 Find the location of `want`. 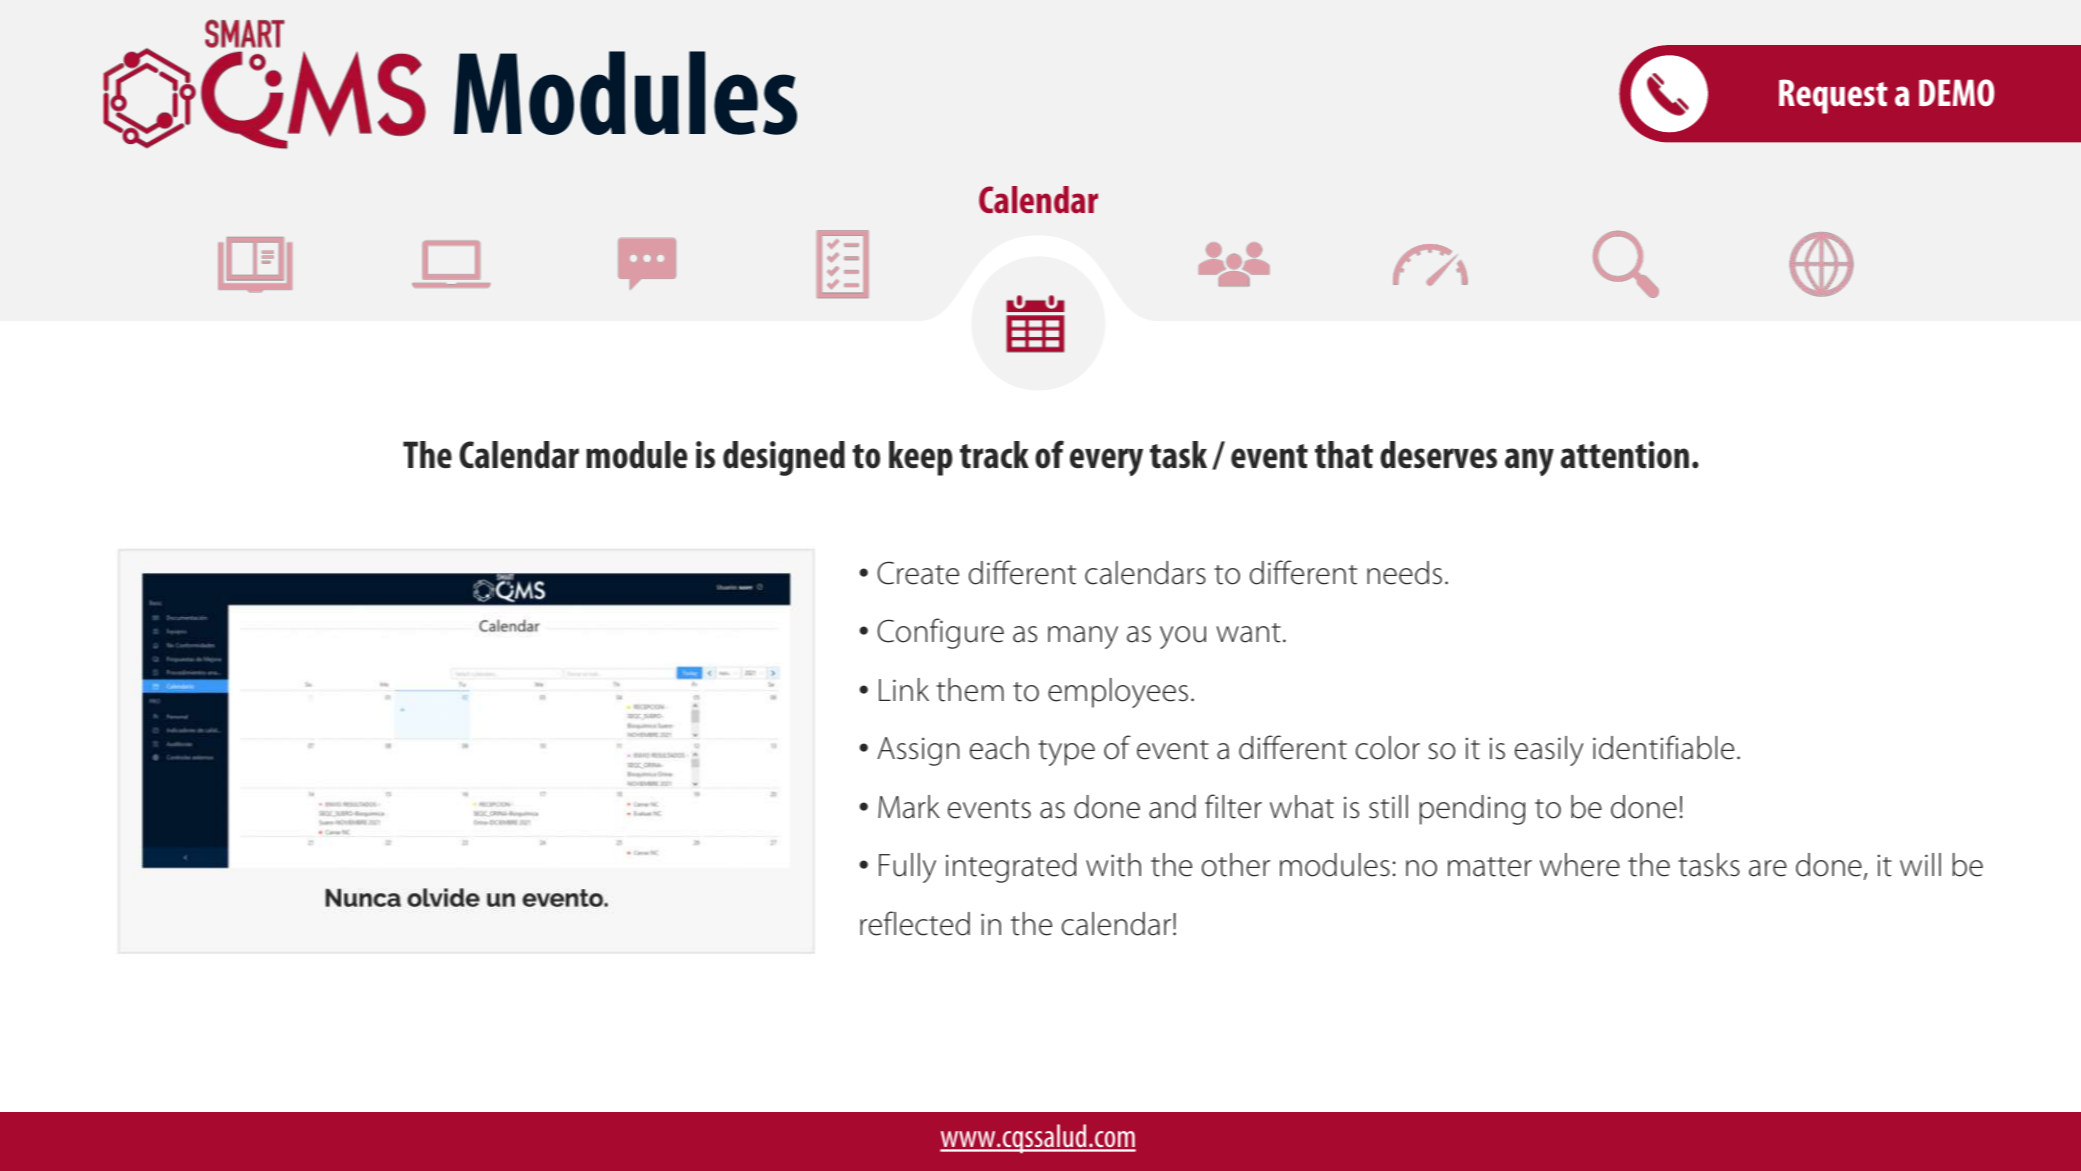

want is located at coordinates (1248, 633).
